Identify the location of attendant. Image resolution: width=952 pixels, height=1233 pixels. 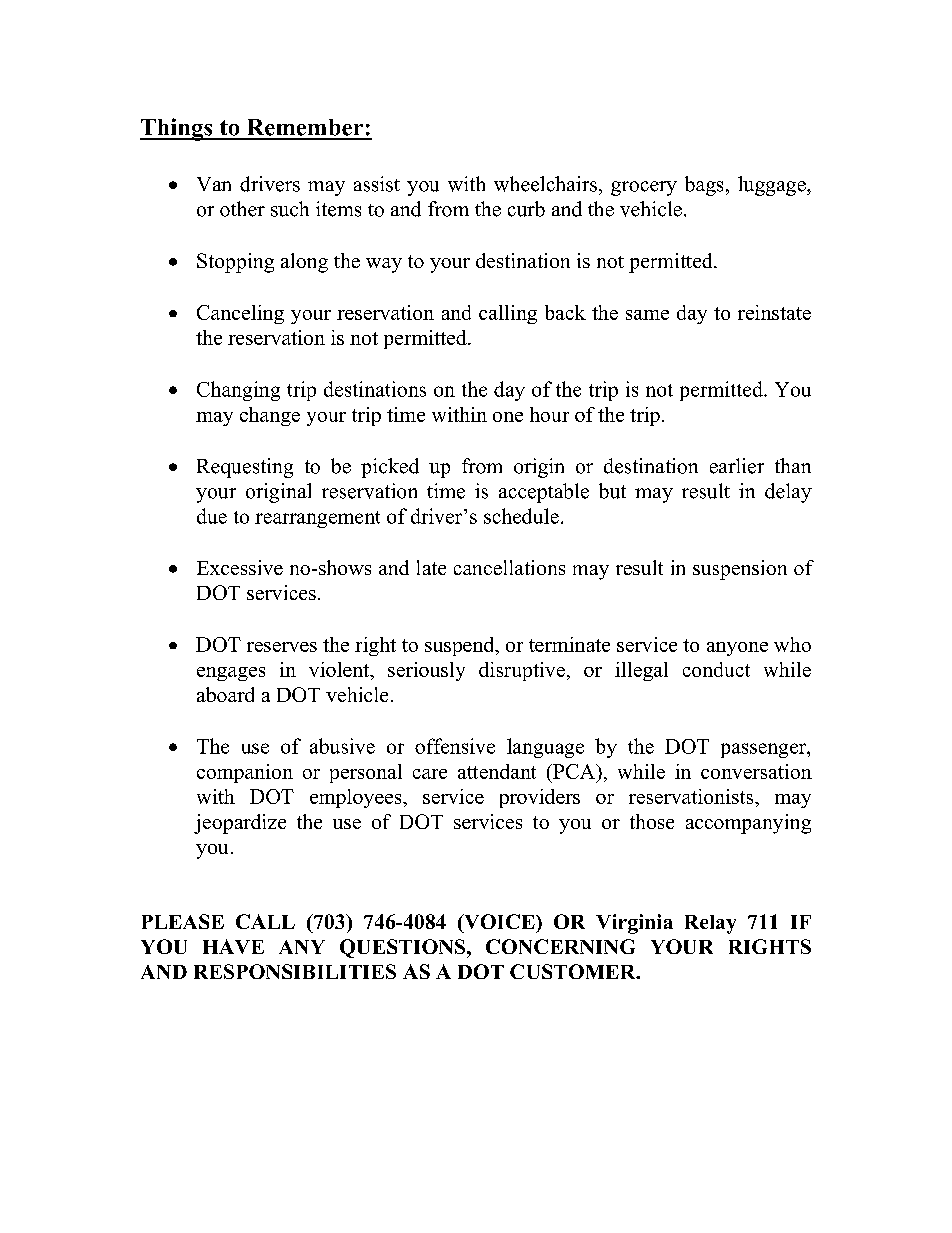
(497, 771).
